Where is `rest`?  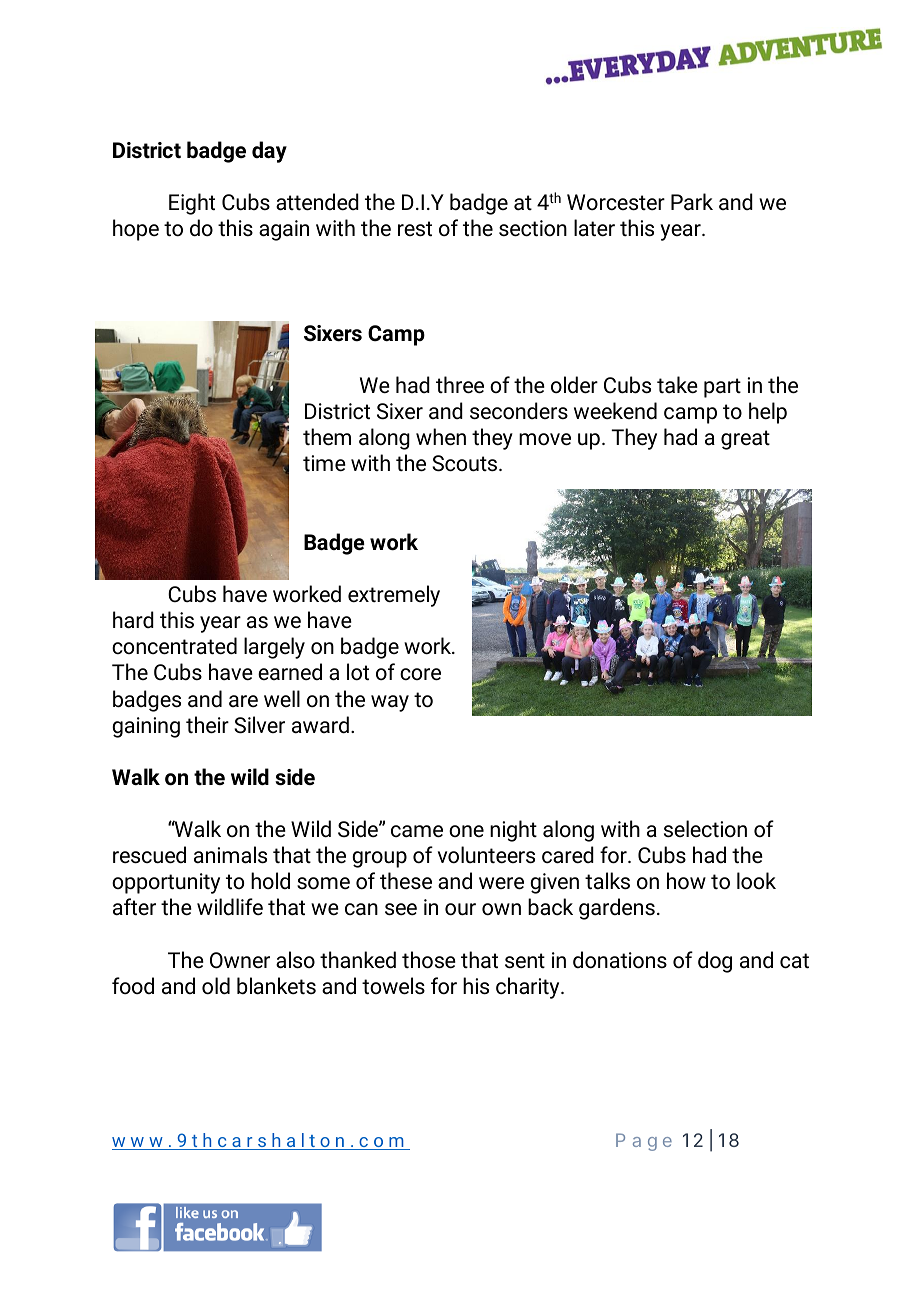 rest is located at coordinates (415, 229).
